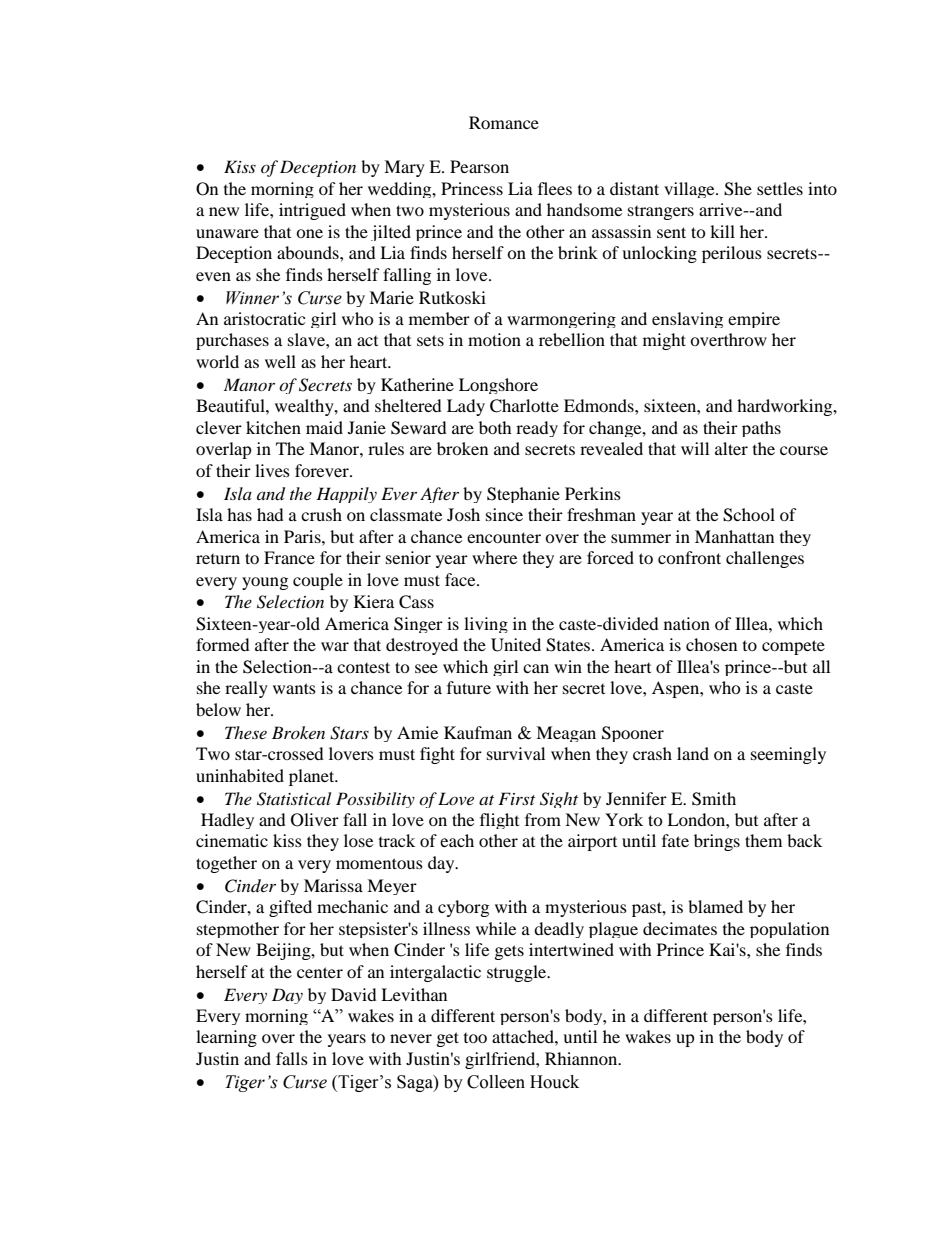 The height and width of the screenshot is (1233, 952). Describe the element at coordinates (780, 188) in the screenshot. I see `settles` at that location.
